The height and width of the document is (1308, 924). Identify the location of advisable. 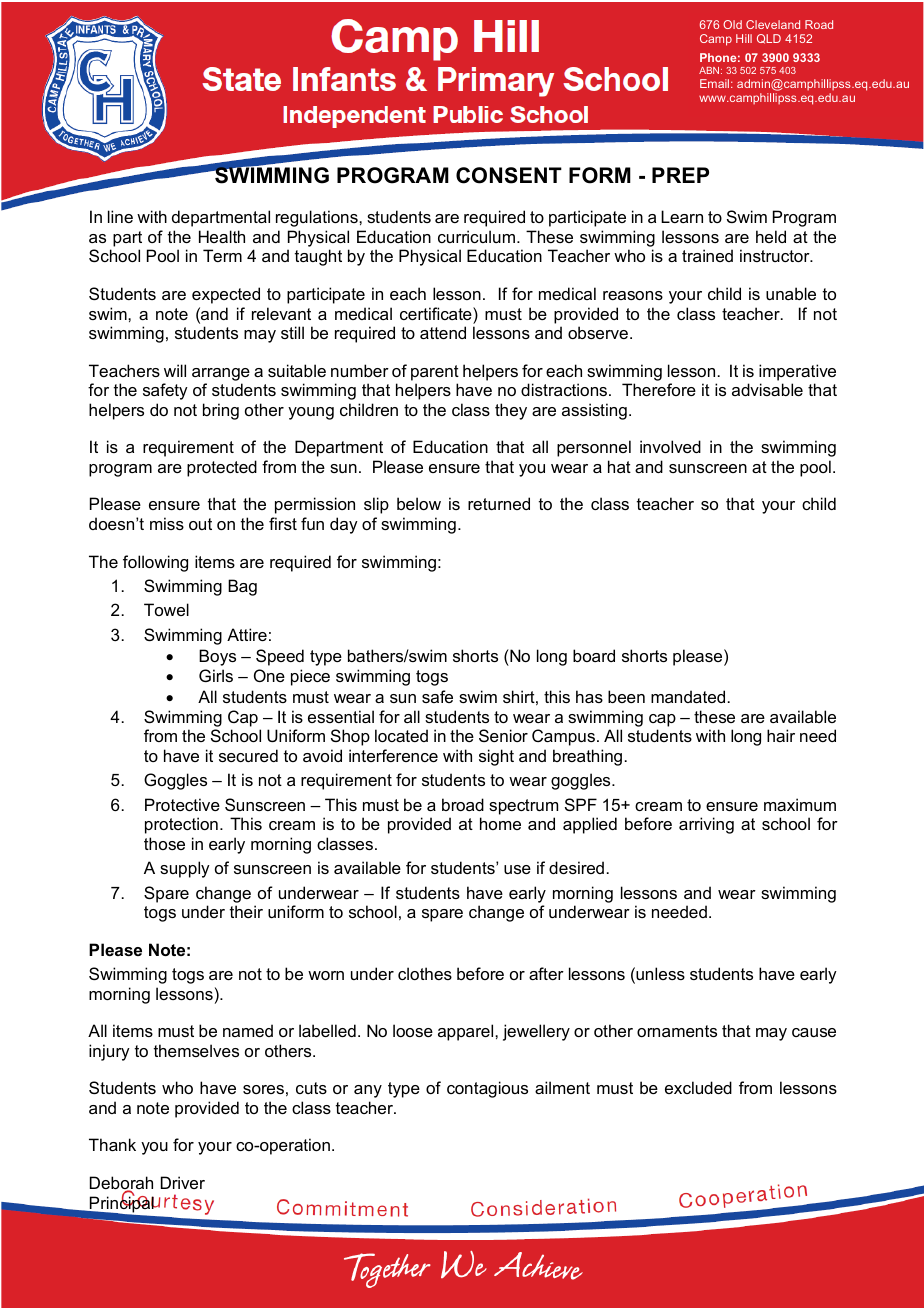
(767, 389).
